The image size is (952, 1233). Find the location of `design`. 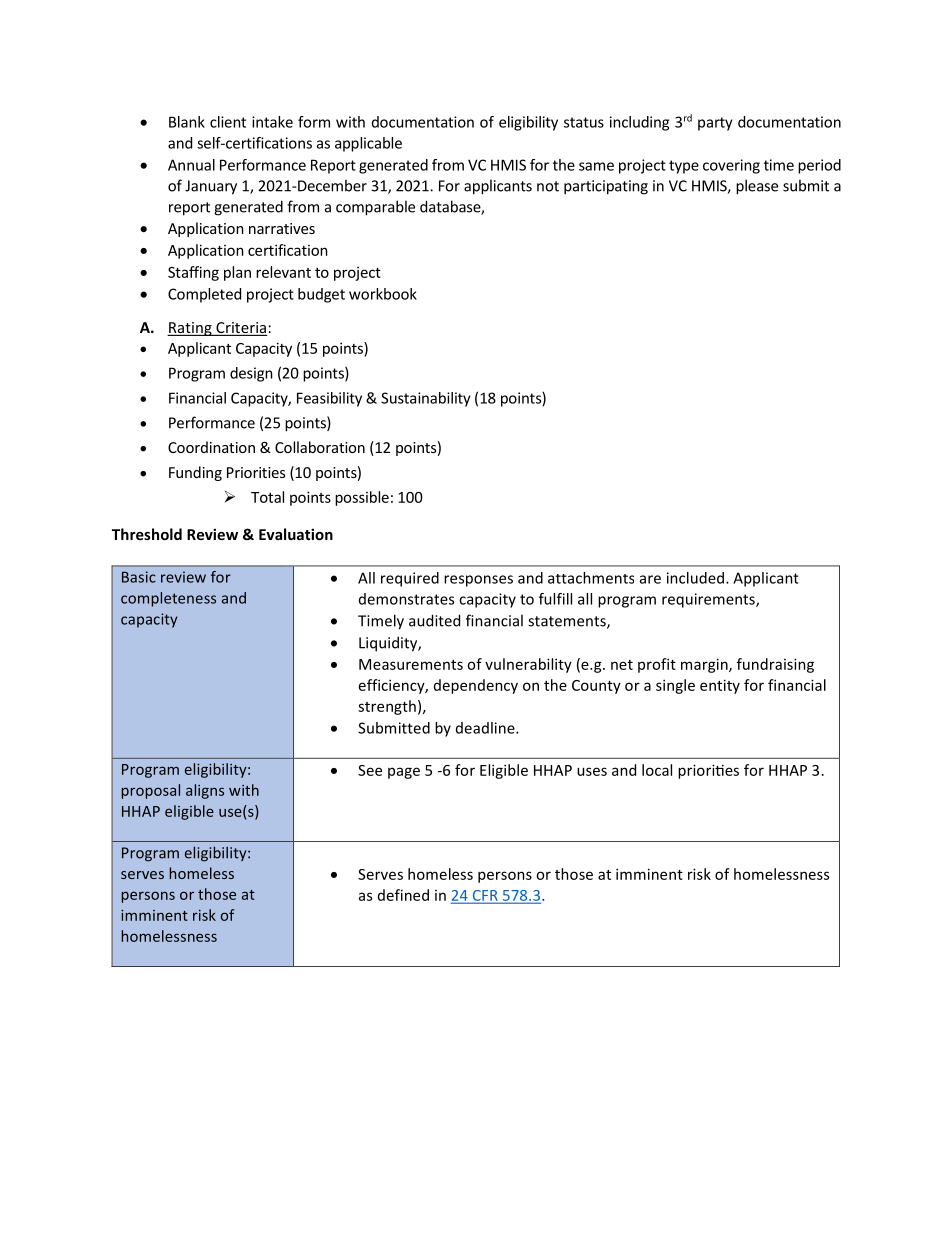

design is located at coordinates (251, 374).
